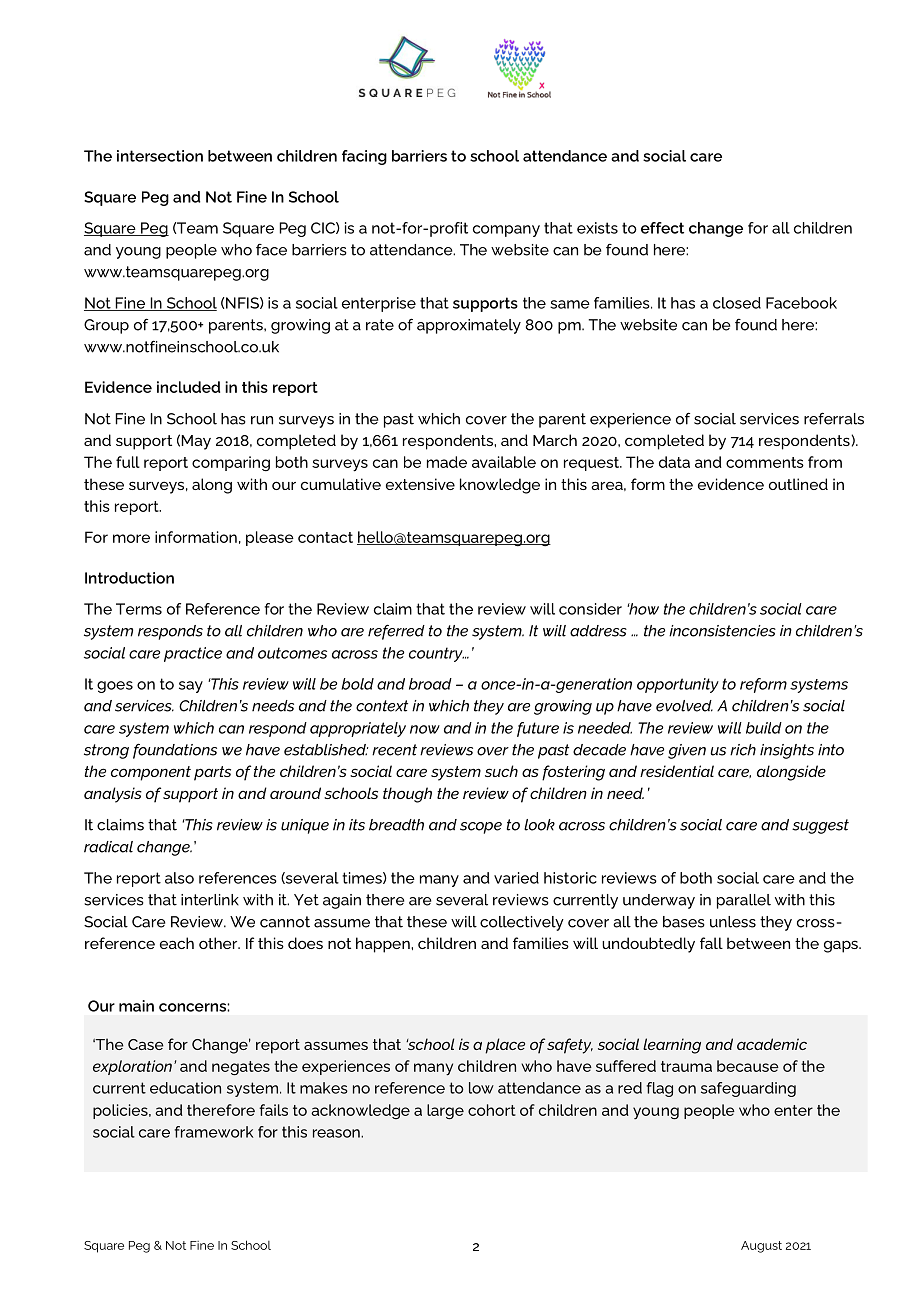 This screenshot has height=1308, width=924. Describe the element at coordinates (522, 923) in the screenshot. I see `collectively` at that location.
